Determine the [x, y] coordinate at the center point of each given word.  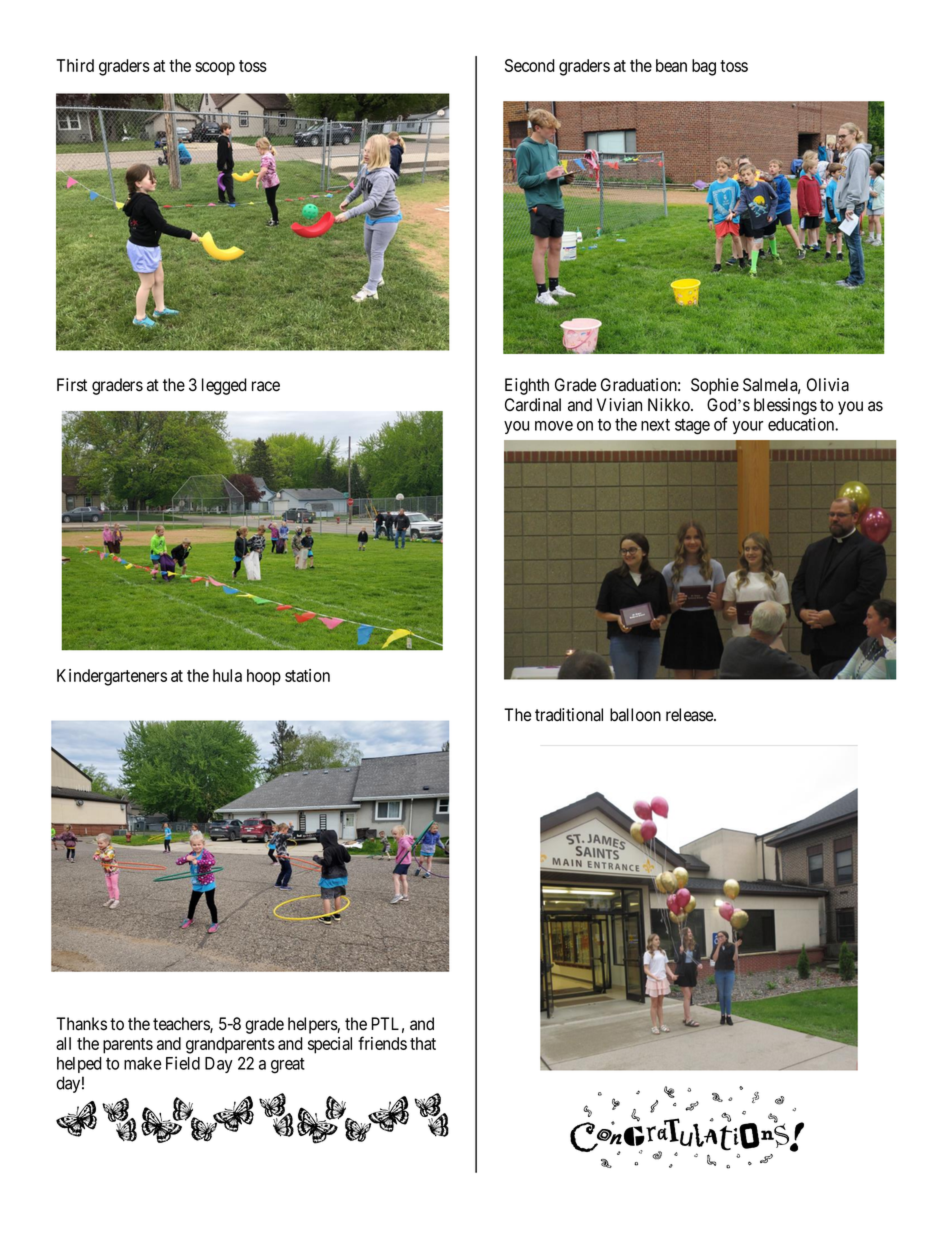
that [423, 1043]
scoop [215, 69]
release [690, 715]
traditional [569, 715]
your [748, 427]
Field [183, 1063]
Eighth [527, 386]
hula [227, 675]
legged [224, 386]
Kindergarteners [112, 677]
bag [704, 67]
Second [530, 65]
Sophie [715, 386]
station [307, 675]
